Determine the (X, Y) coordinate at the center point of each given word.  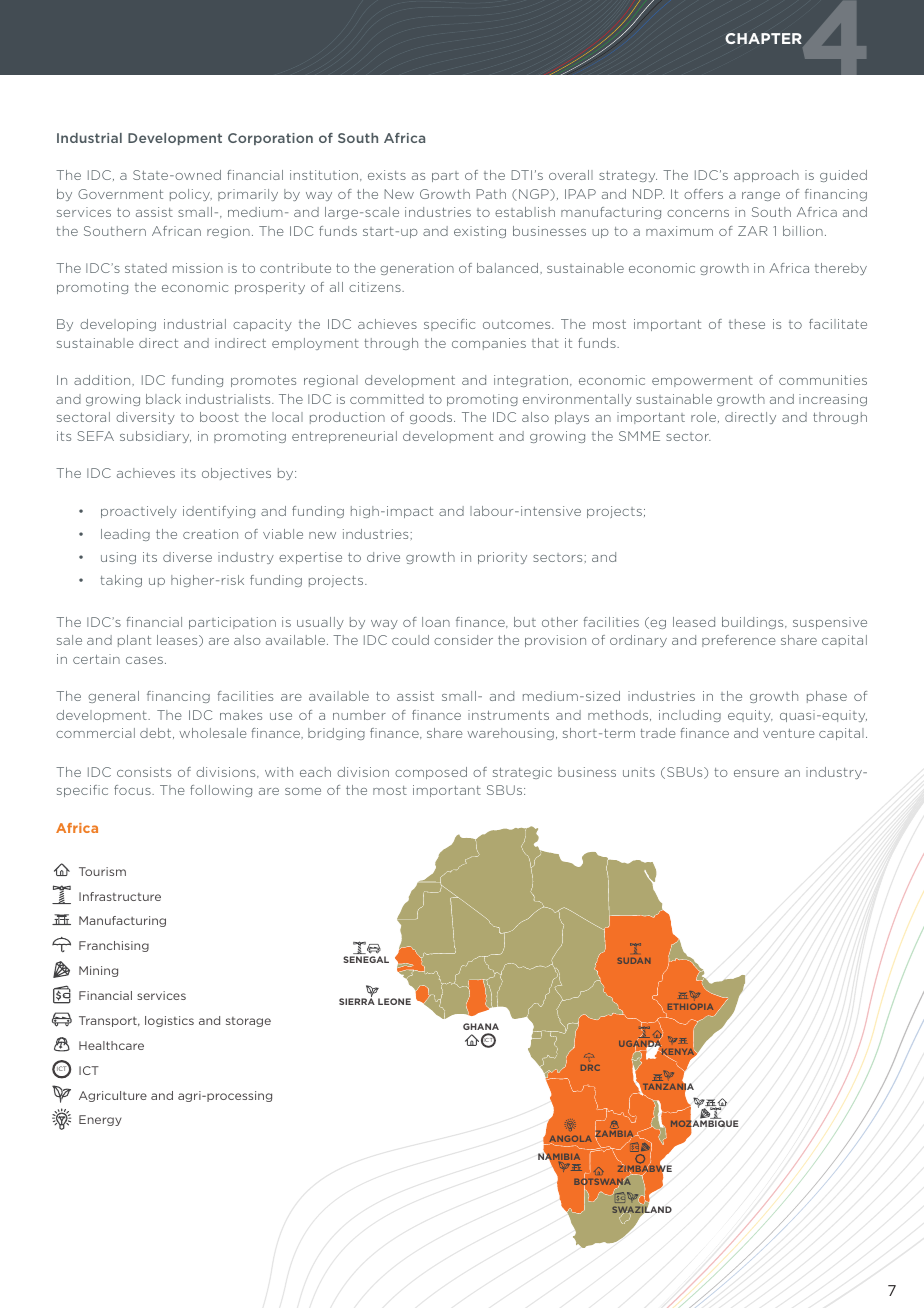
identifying (219, 512)
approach (766, 176)
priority (502, 558)
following (221, 791)
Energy (100, 1120)
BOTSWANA (602, 1182)
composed (431, 773)
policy (191, 195)
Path (491, 194)
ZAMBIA (615, 1134)
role (705, 417)
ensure (756, 773)
